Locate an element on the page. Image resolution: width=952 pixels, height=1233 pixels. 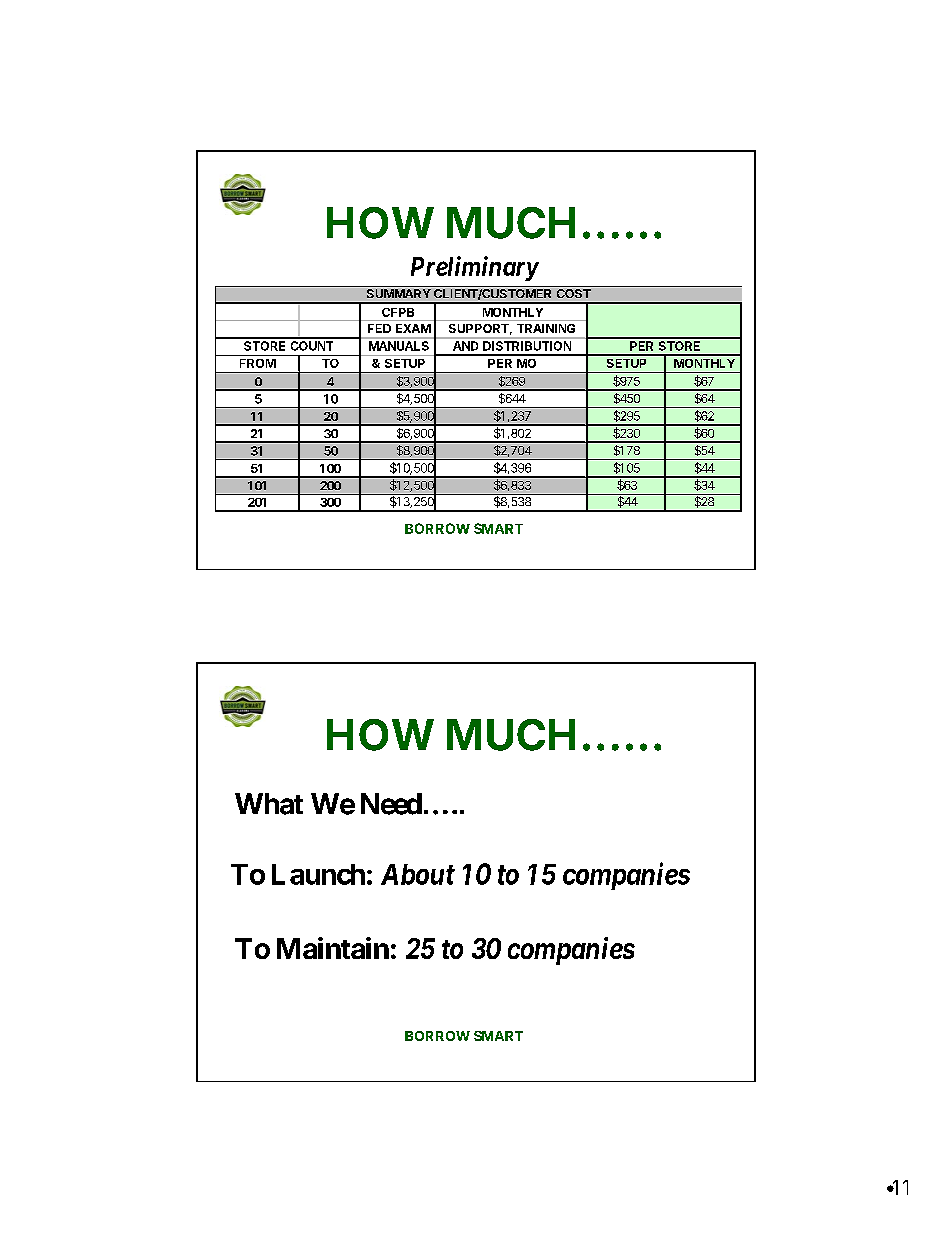
Need is located at coordinates (391, 804).
